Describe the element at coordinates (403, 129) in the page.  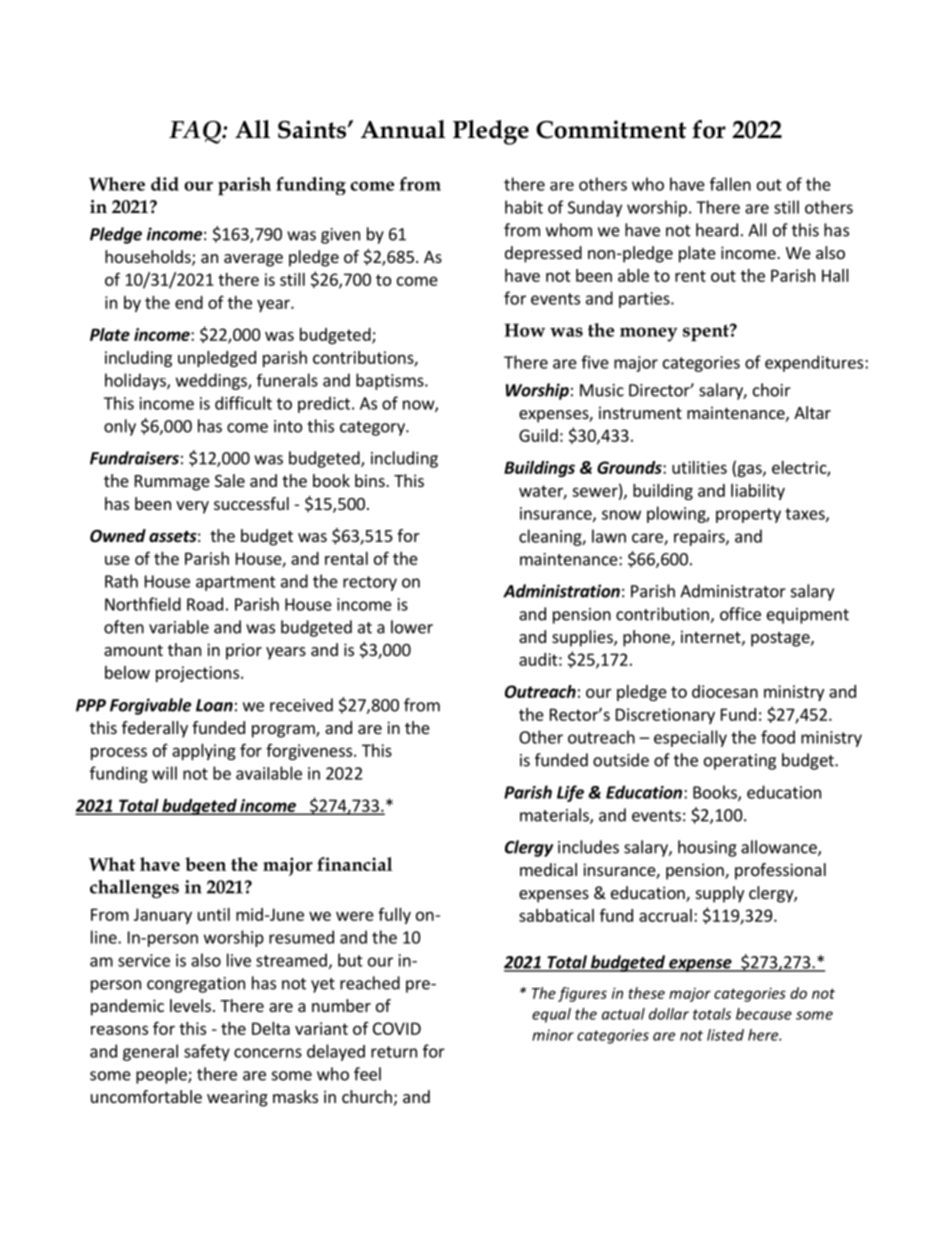
I see `Annual` at that location.
